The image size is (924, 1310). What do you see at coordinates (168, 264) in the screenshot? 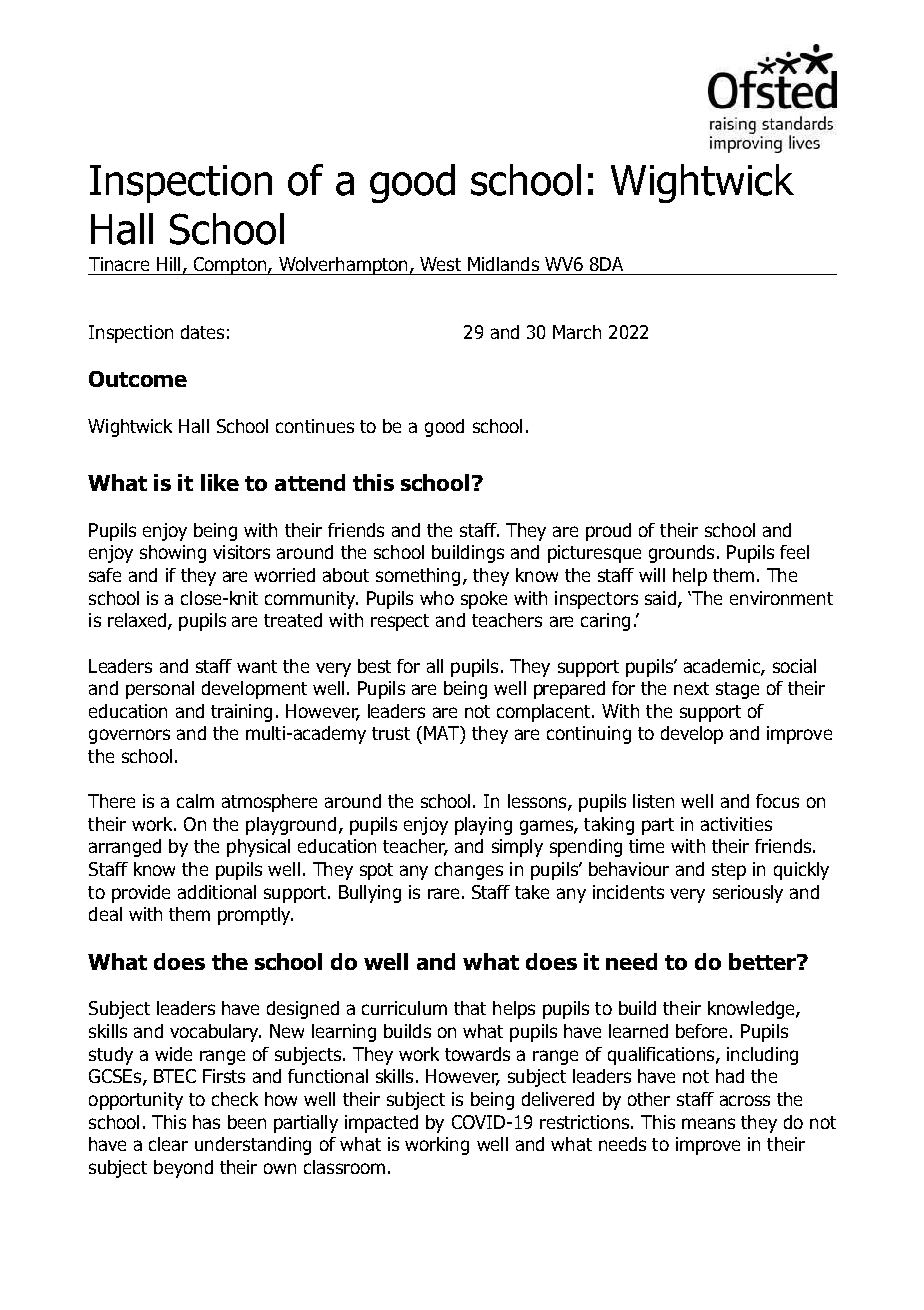
I see `Hill` at bounding box center [168, 264].
